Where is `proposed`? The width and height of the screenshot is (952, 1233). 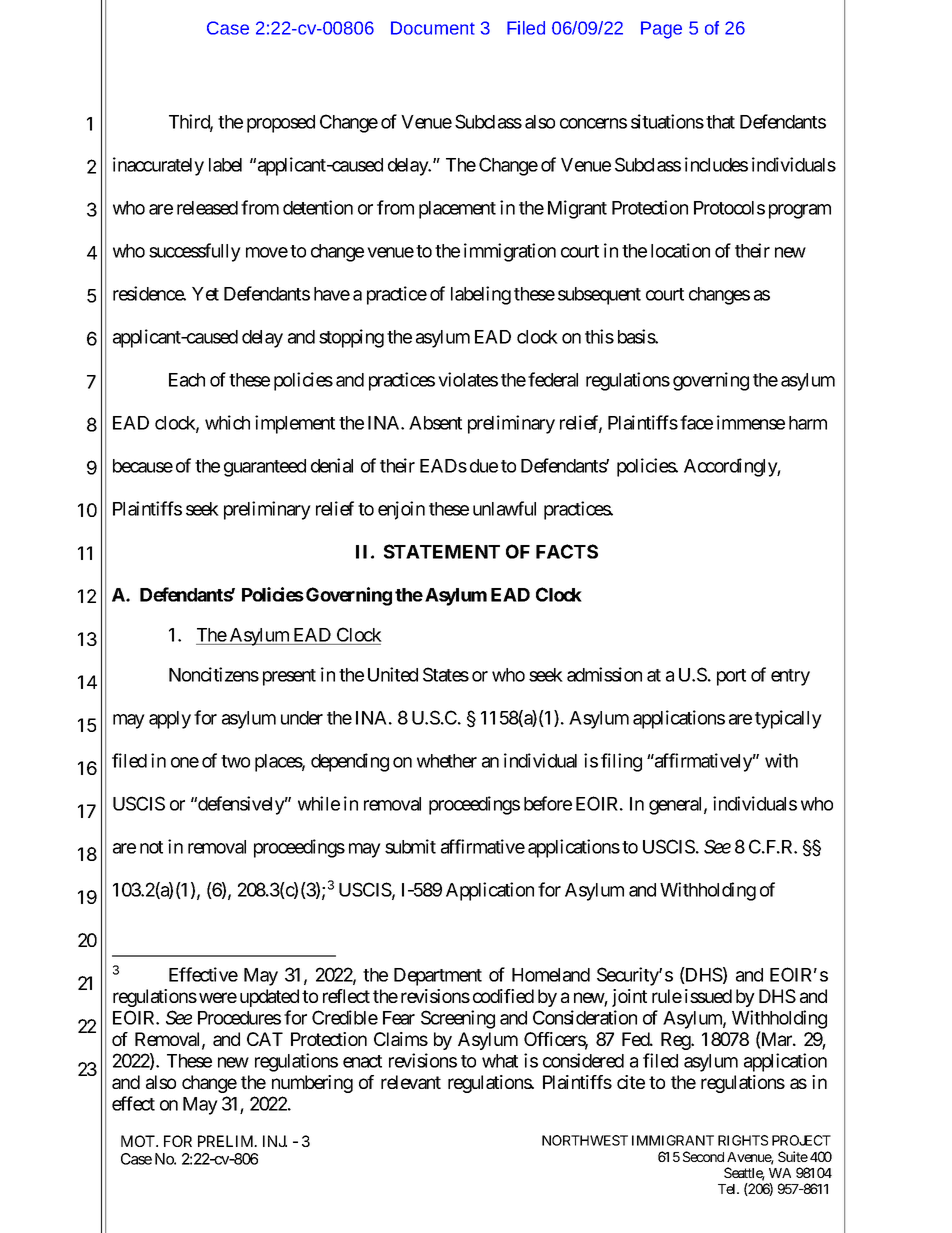 proposed is located at coordinates (281, 124).
